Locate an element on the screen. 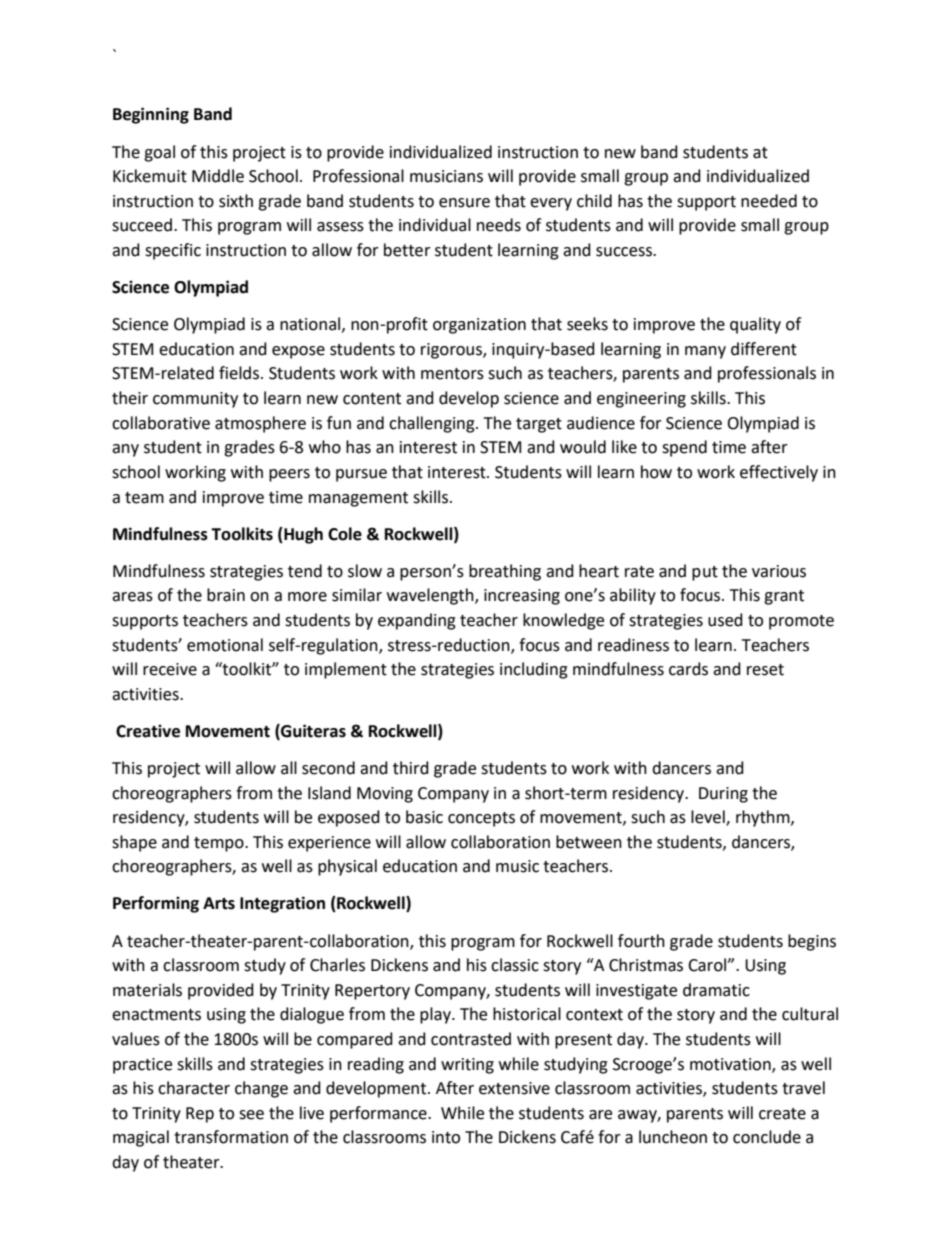  ensure is located at coordinates (464, 203).
